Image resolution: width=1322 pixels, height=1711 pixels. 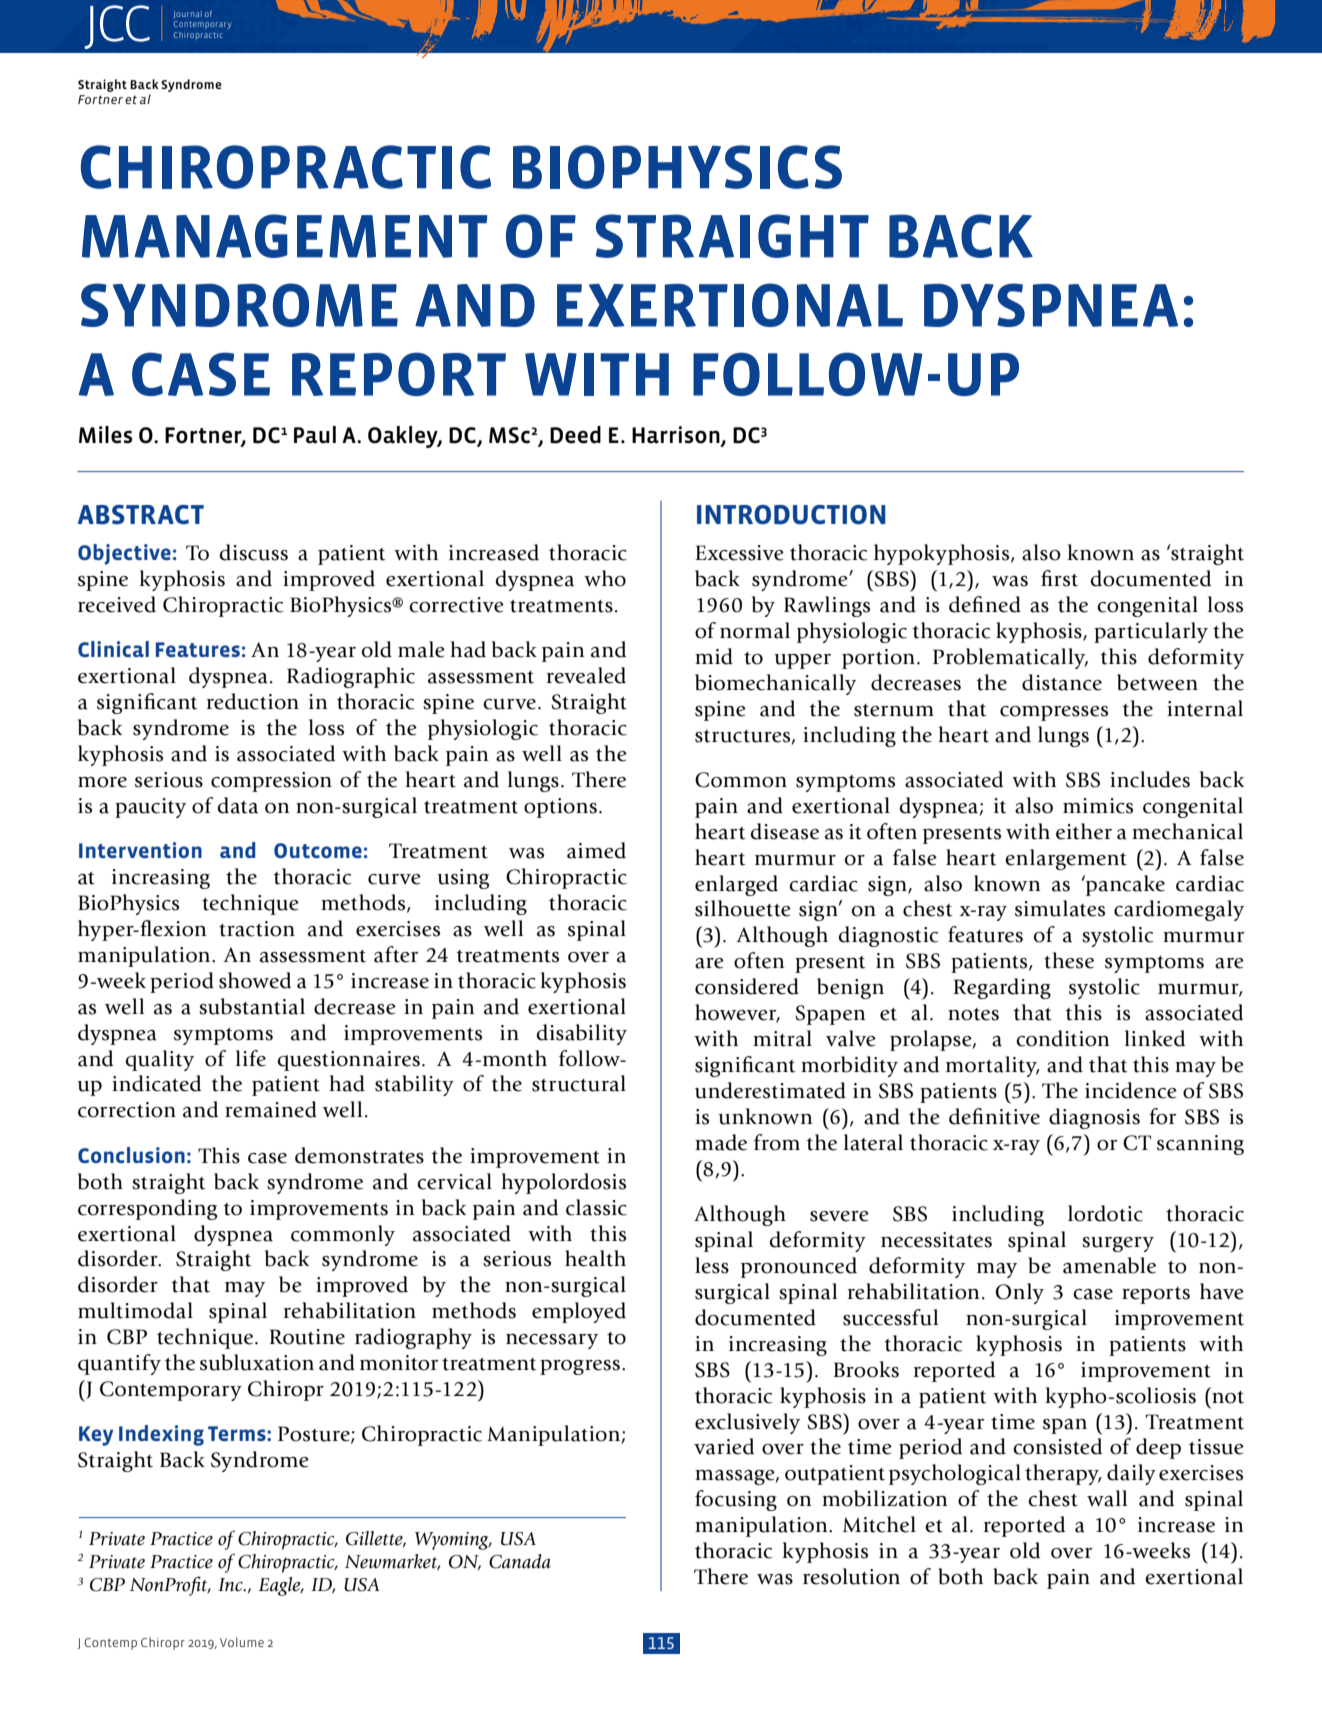 I want to click on Harrison, so click(x=677, y=435).
